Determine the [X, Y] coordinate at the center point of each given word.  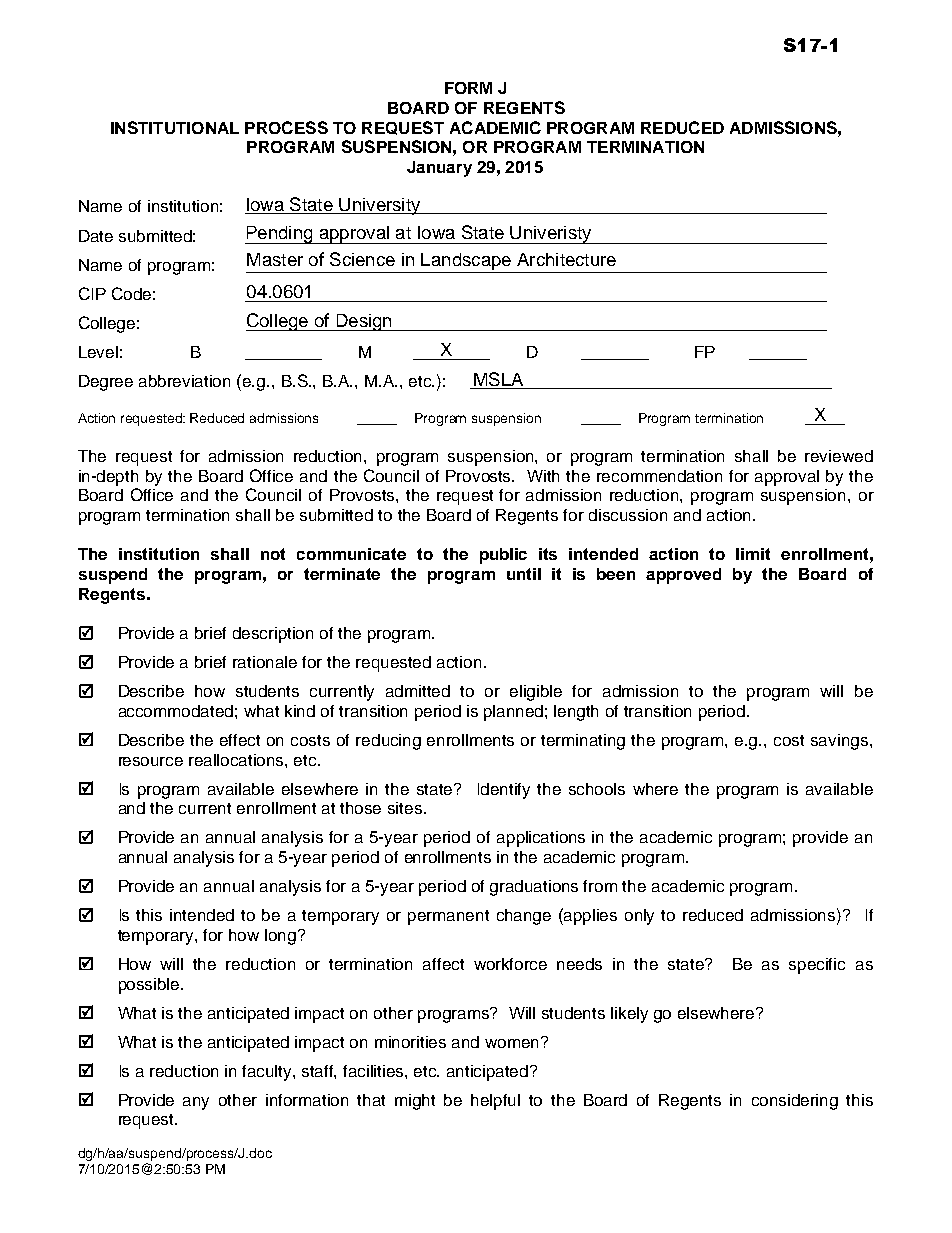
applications [541, 839]
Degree [106, 383]
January [439, 169]
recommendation [659, 476]
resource [151, 761]
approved [683, 576]
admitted [418, 691]
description [273, 635]
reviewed [839, 456]
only [639, 917]
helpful [495, 1102]
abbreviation [184, 381]
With [543, 476]
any [196, 1103]
